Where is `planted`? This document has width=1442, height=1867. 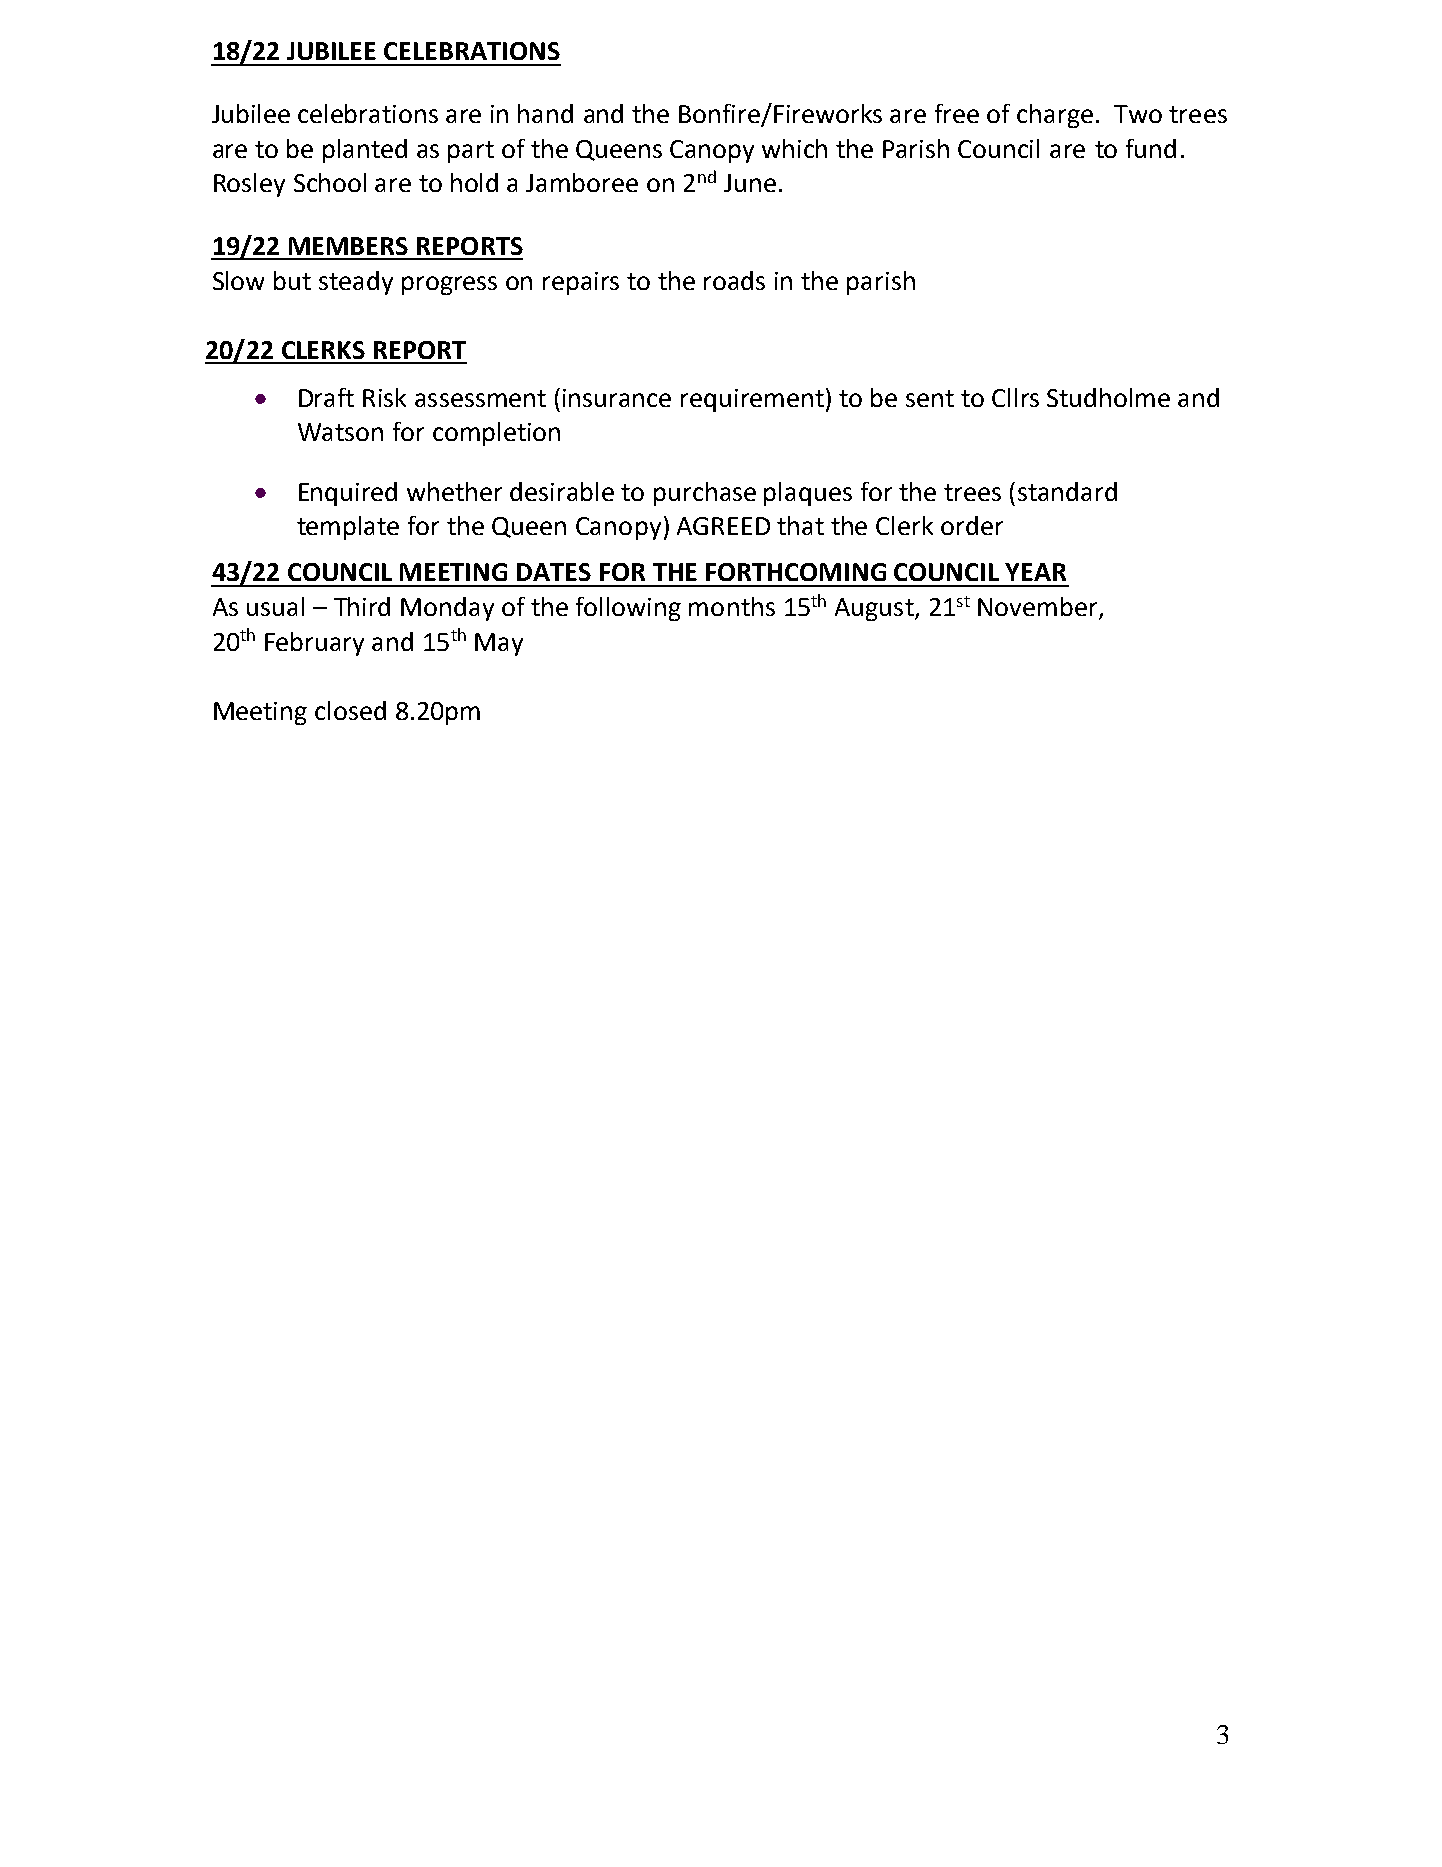
planted is located at coordinates (365, 151).
